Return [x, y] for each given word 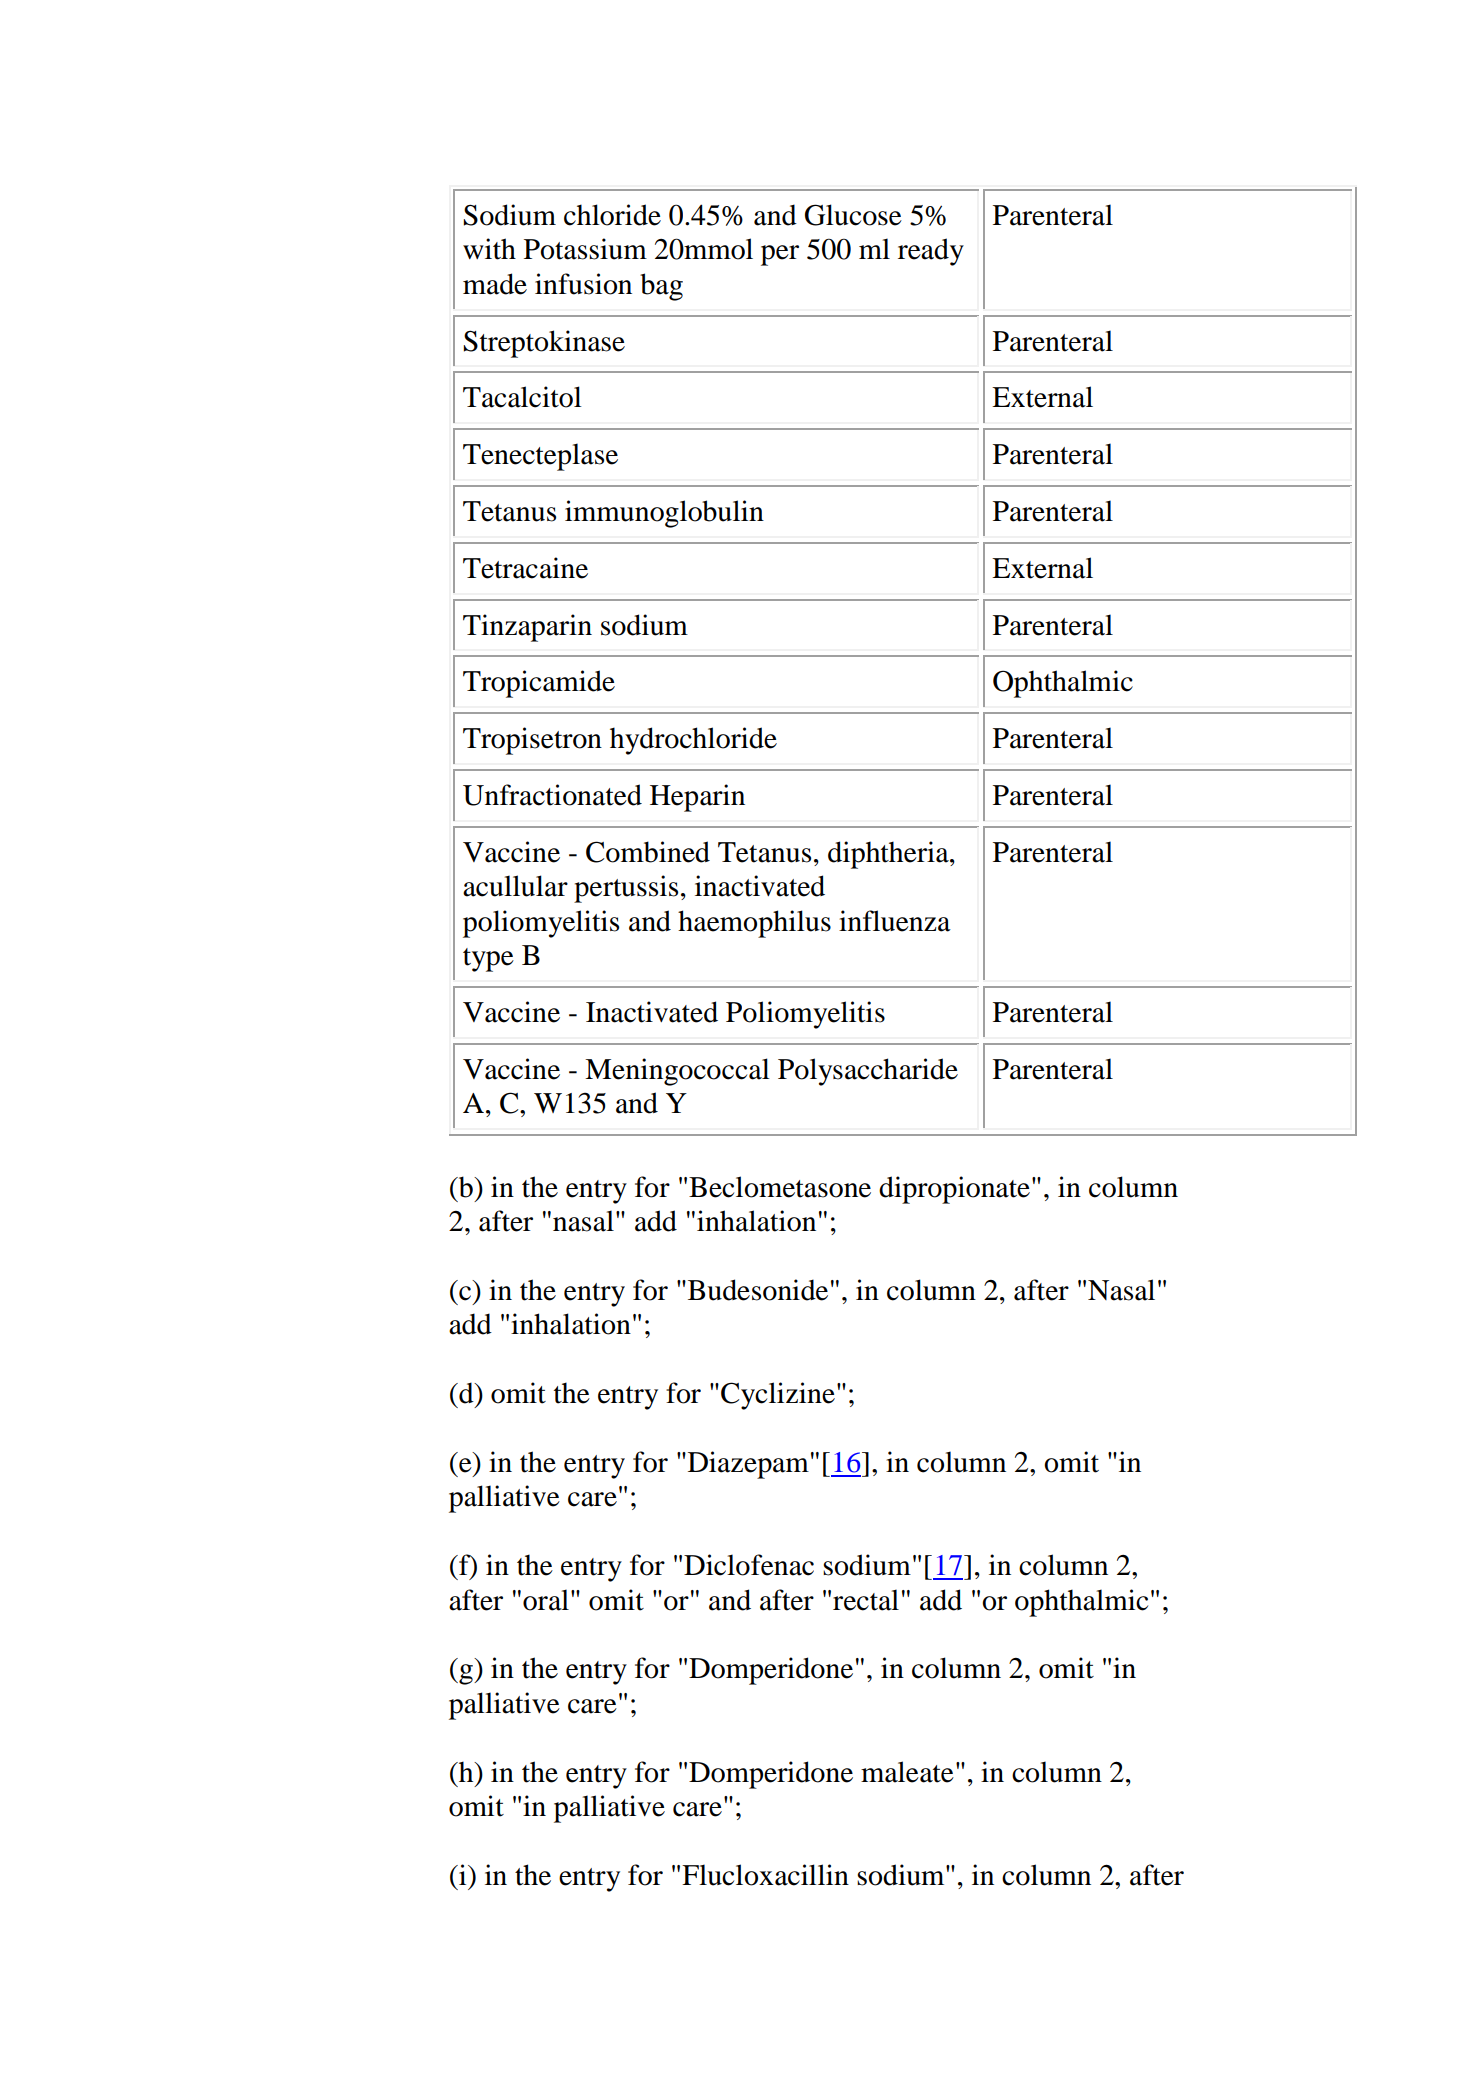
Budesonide [758, 1290]
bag [661, 287]
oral [546, 1600]
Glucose [853, 215]
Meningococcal [677, 1072]
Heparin [697, 798]
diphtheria [889, 855]
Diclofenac [749, 1565]
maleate [907, 1772]
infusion [583, 284]
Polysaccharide [868, 1072]
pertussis [626, 889]
